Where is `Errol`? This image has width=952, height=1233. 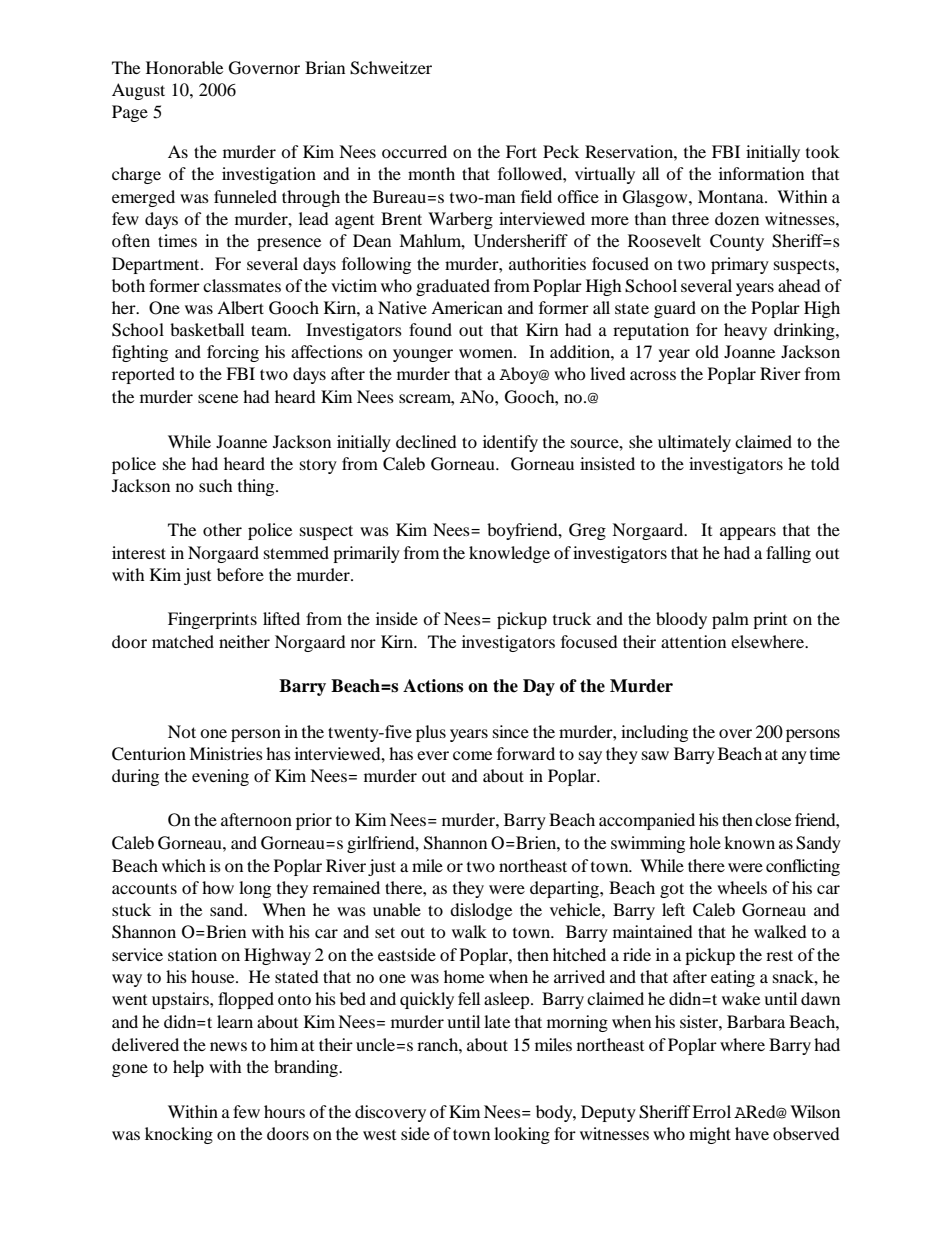
Errol is located at coordinates (711, 1111).
